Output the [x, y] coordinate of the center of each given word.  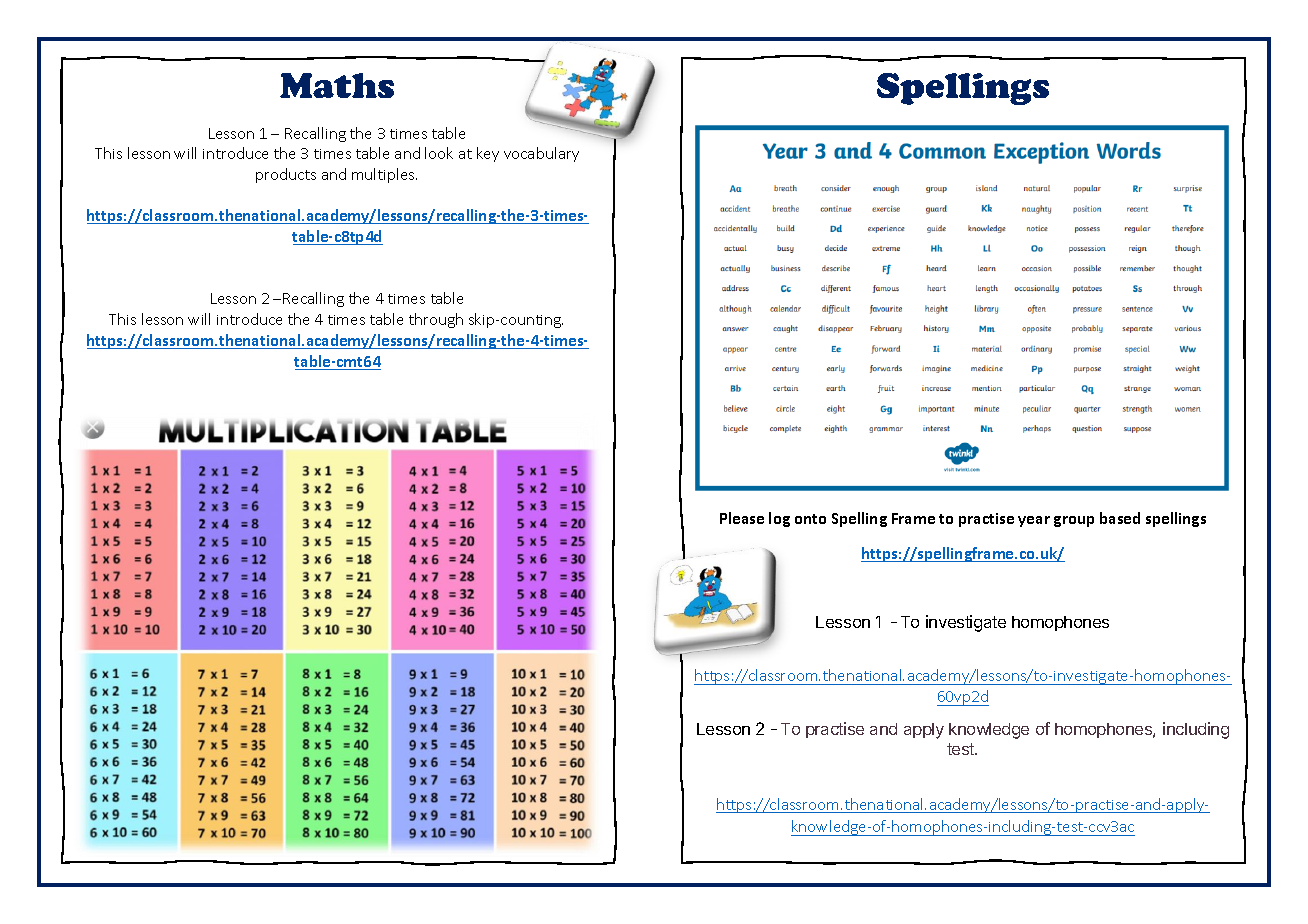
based [1120, 518]
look [439, 153]
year [1034, 521]
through [436, 320]
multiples [384, 175]
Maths [337, 85]
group [1074, 521]
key [488, 154]
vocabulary [541, 154]
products [286, 175]
